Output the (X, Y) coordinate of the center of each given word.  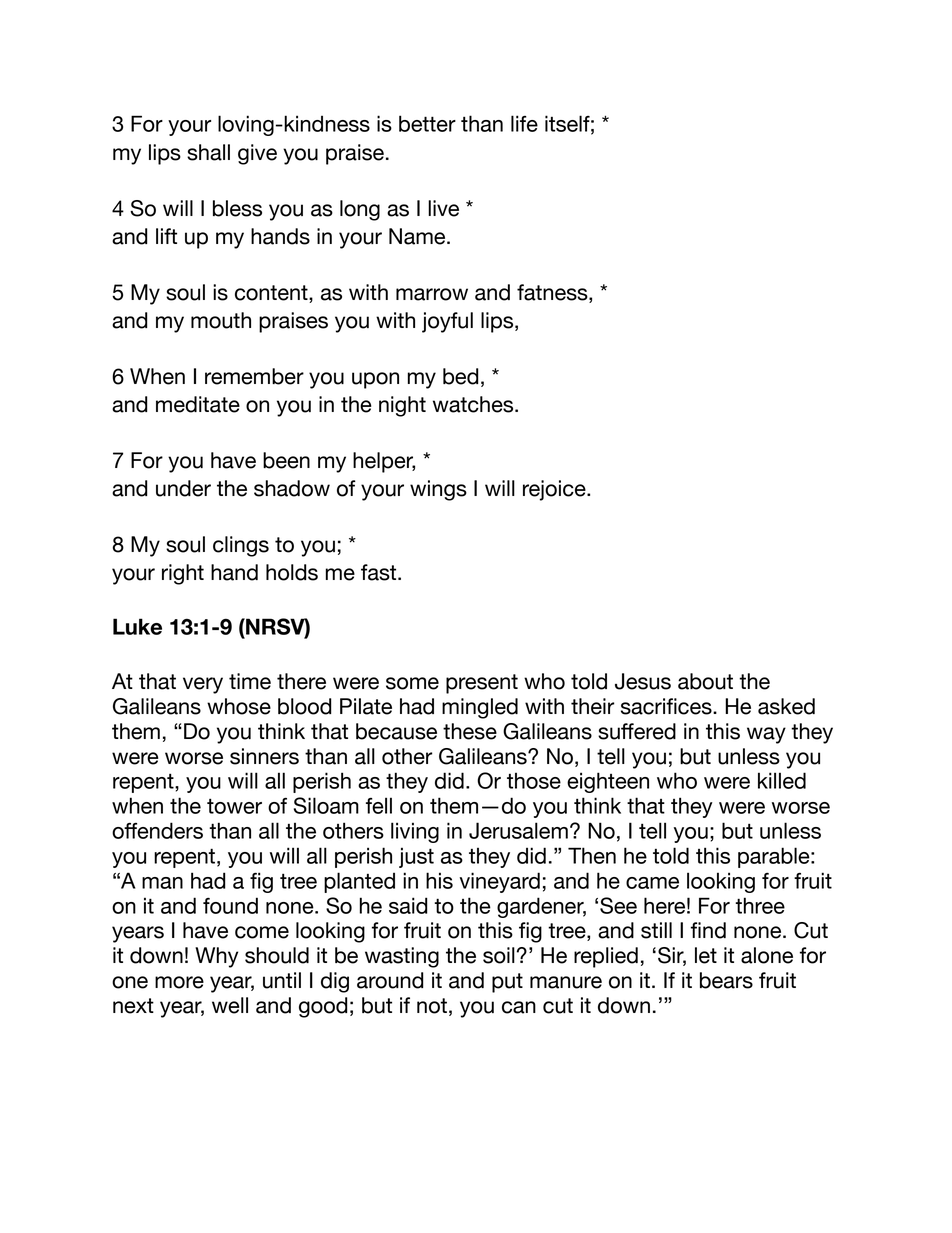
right (183, 574)
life (524, 123)
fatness (553, 293)
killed (782, 780)
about (705, 681)
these (470, 731)
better (427, 123)
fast (380, 572)
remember (254, 376)
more (179, 982)
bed (460, 376)
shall (208, 152)
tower (234, 806)
